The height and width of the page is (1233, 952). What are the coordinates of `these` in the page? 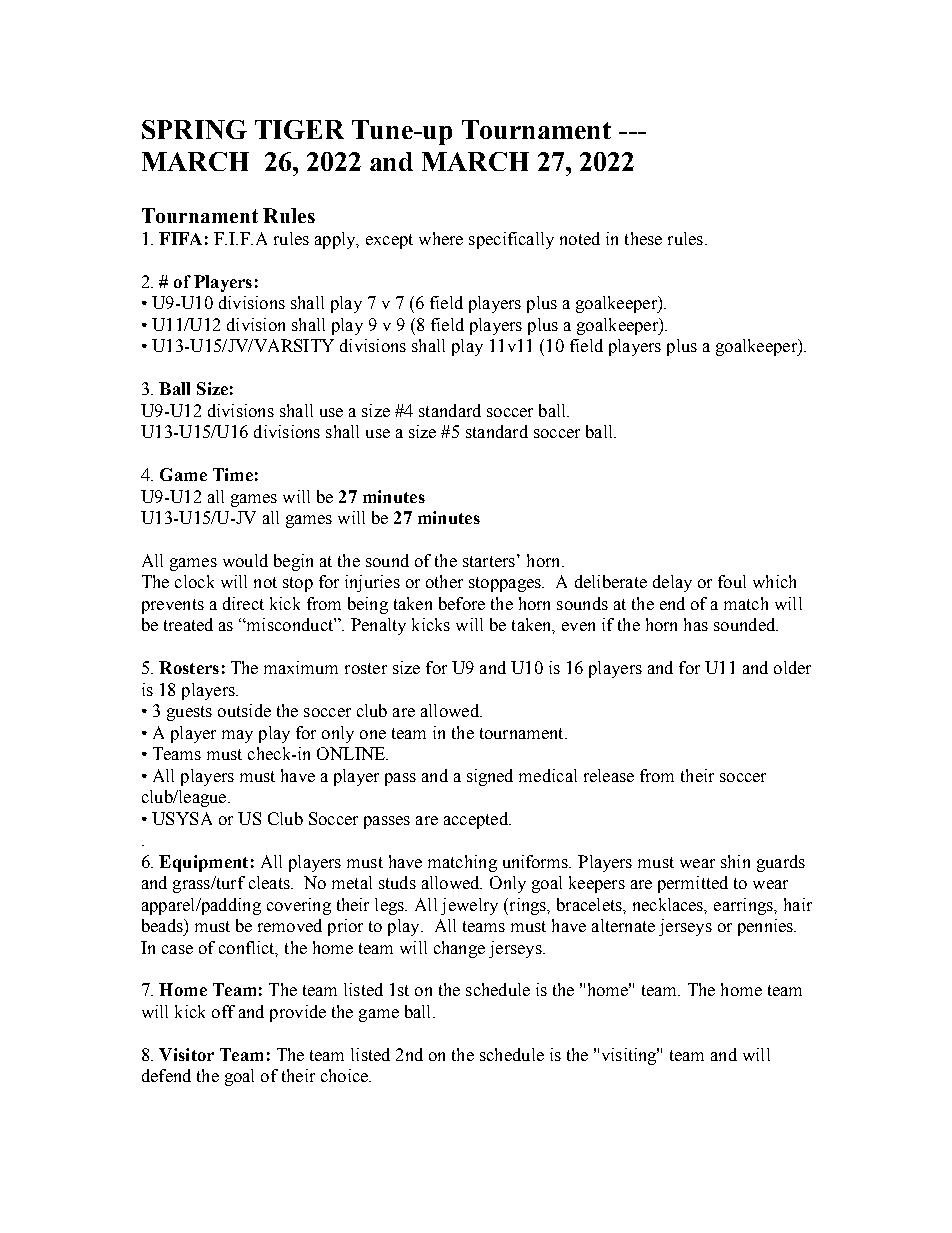 It's located at (643, 238).
